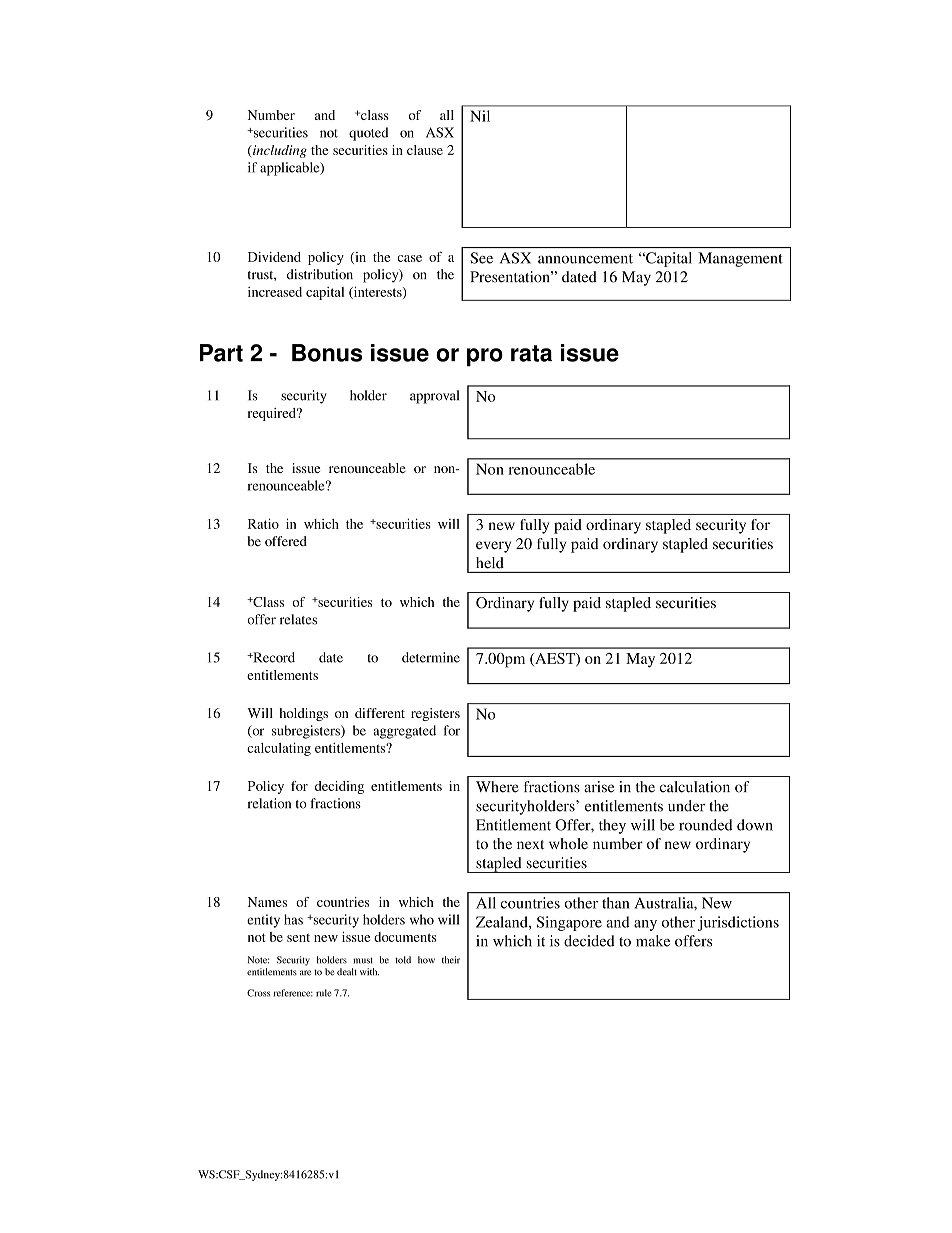 The width and height of the page is (952, 1233). I want to click on including, so click(279, 151).
